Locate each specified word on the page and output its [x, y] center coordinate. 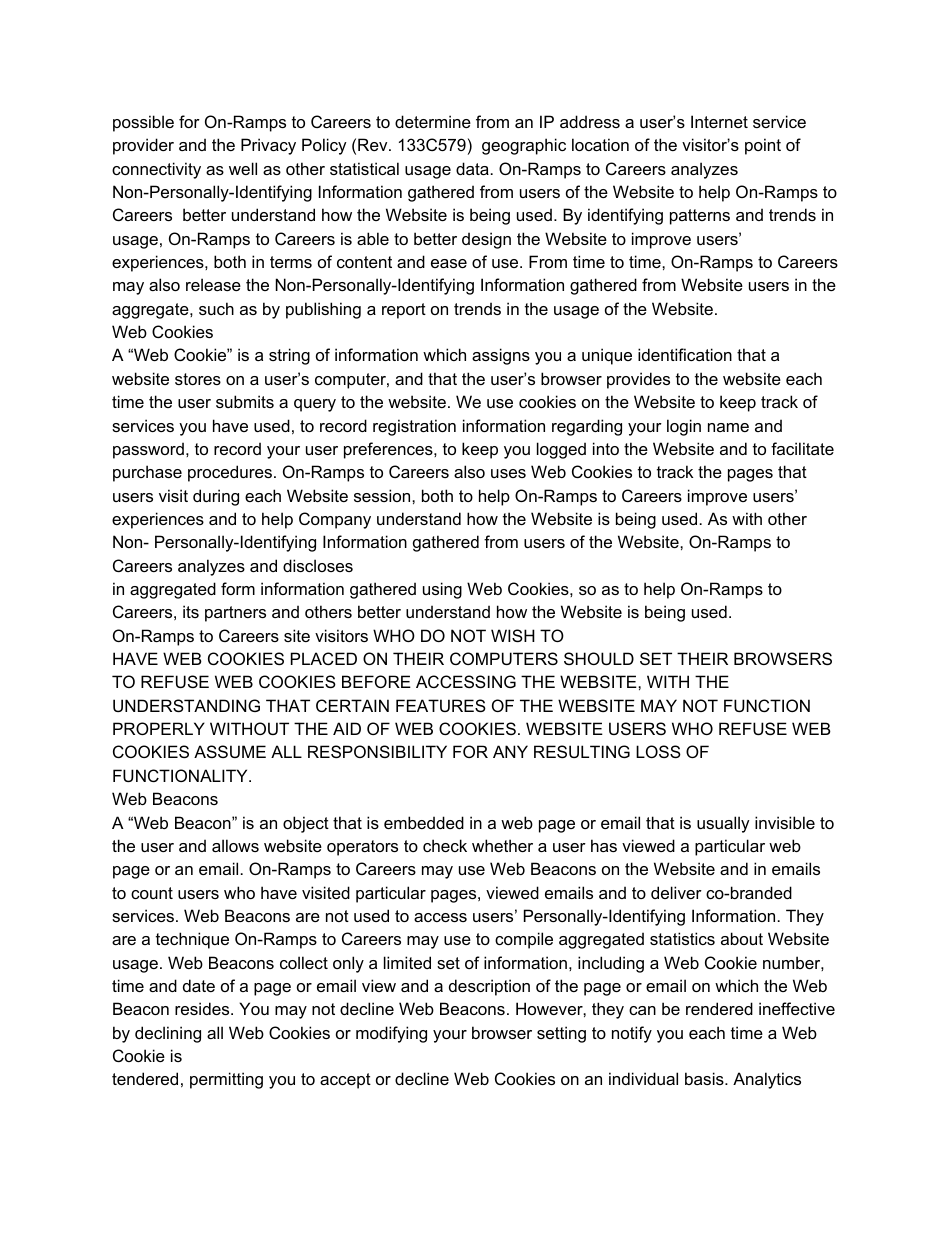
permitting [226, 1080]
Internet [719, 121]
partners [235, 614]
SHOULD [599, 658]
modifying [391, 1034]
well [243, 168]
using [442, 590]
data [472, 168]
